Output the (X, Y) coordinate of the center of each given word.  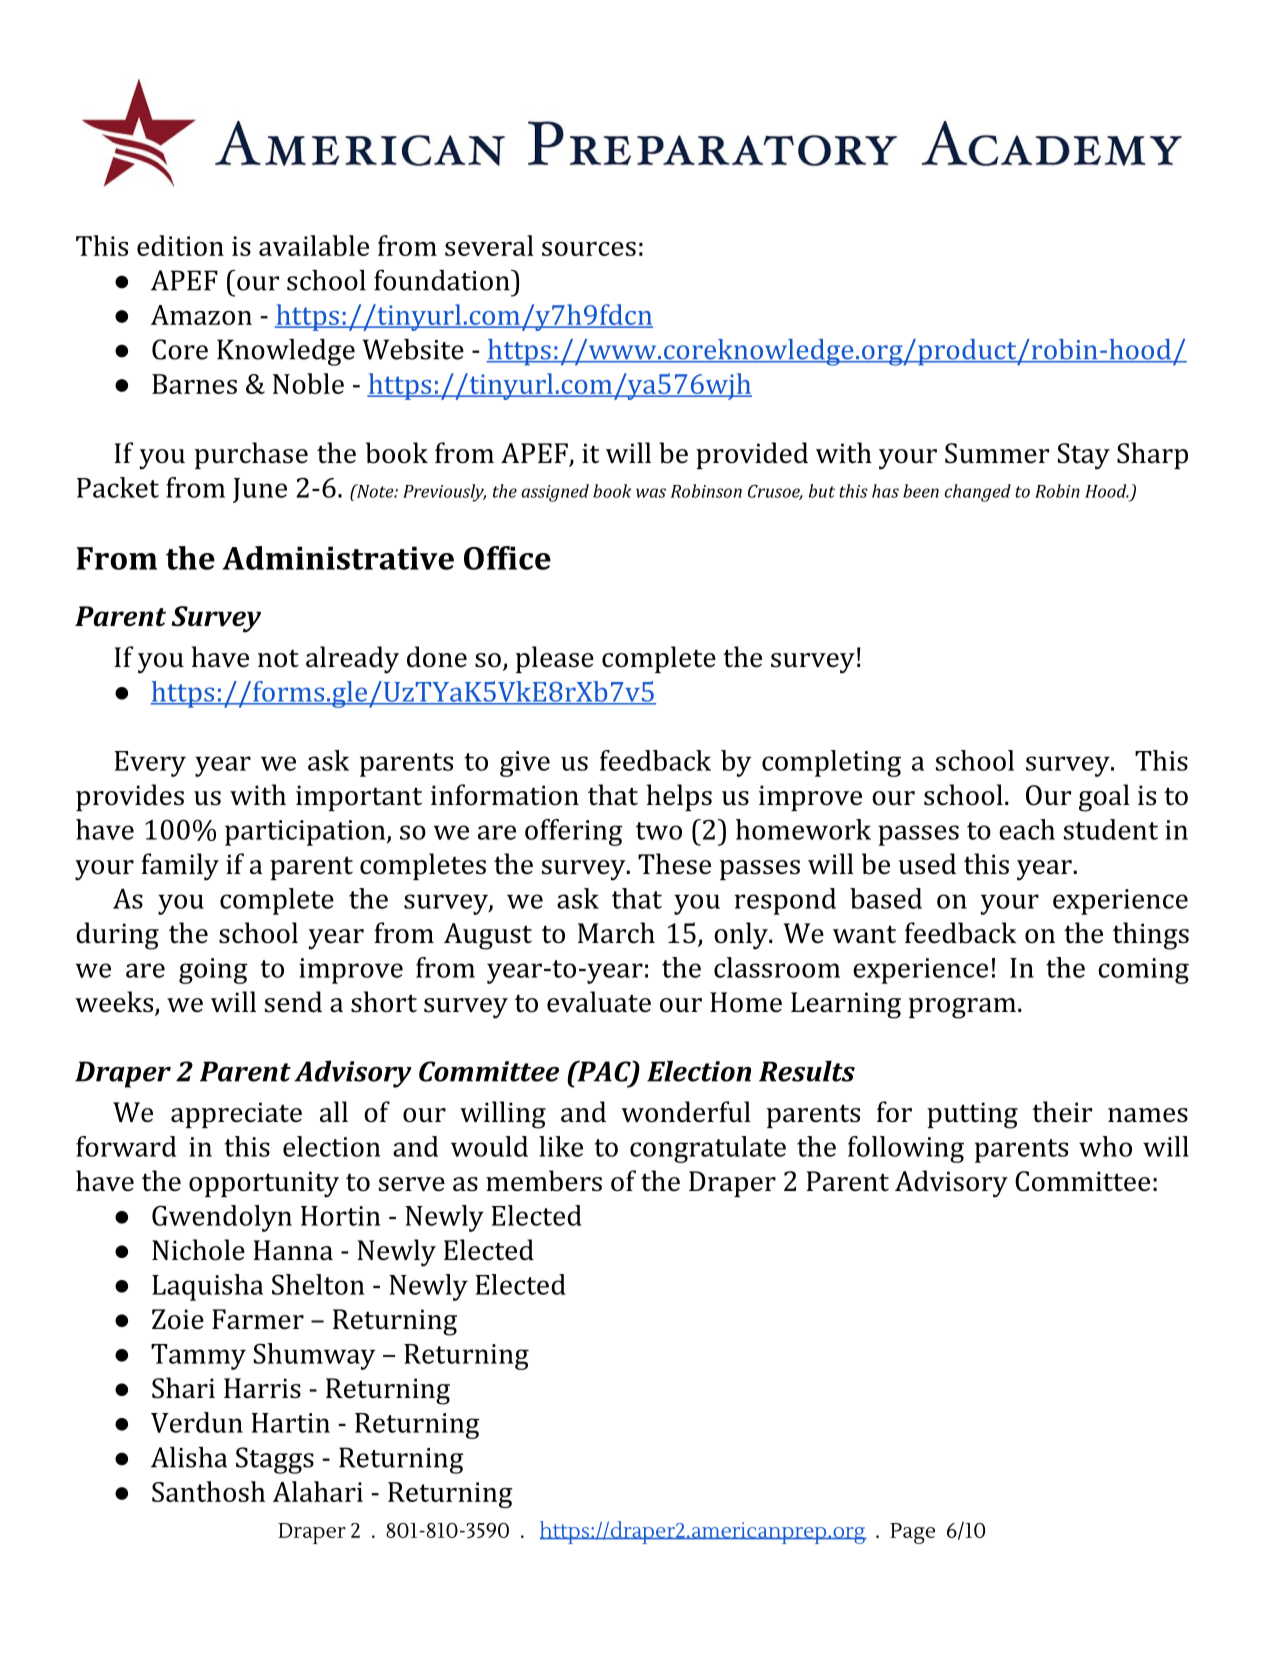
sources (589, 249)
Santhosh (208, 1491)
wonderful (686, 1112)
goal (1104, 798)
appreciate (236, 1115)
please (555, 659)
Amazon (201, 315)
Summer (997, 453)
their (1062, 1112)
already (352, 660)
